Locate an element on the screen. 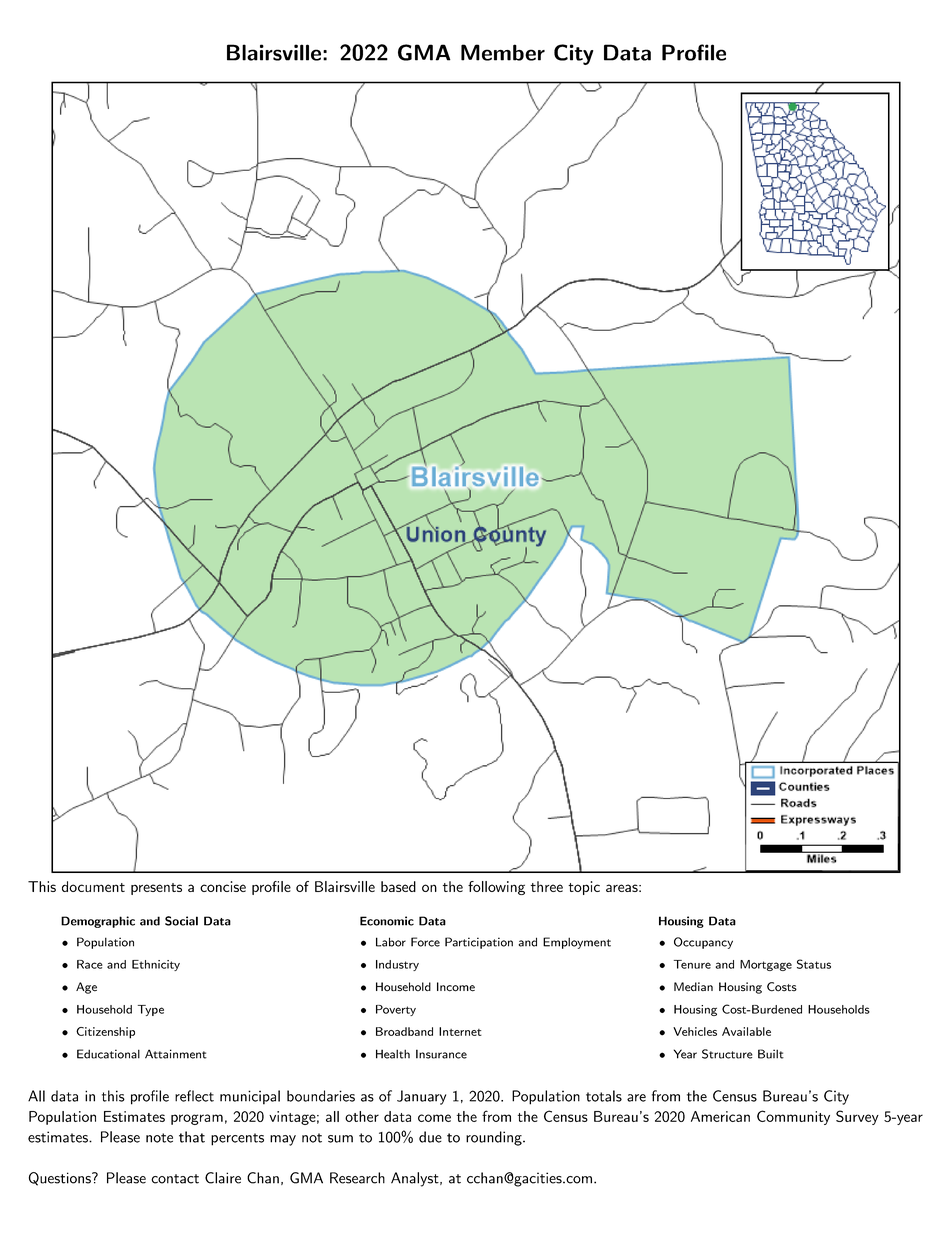 The width and height of the screenshot is (952, 1233). Participation is located at coordinates (479, 943).
